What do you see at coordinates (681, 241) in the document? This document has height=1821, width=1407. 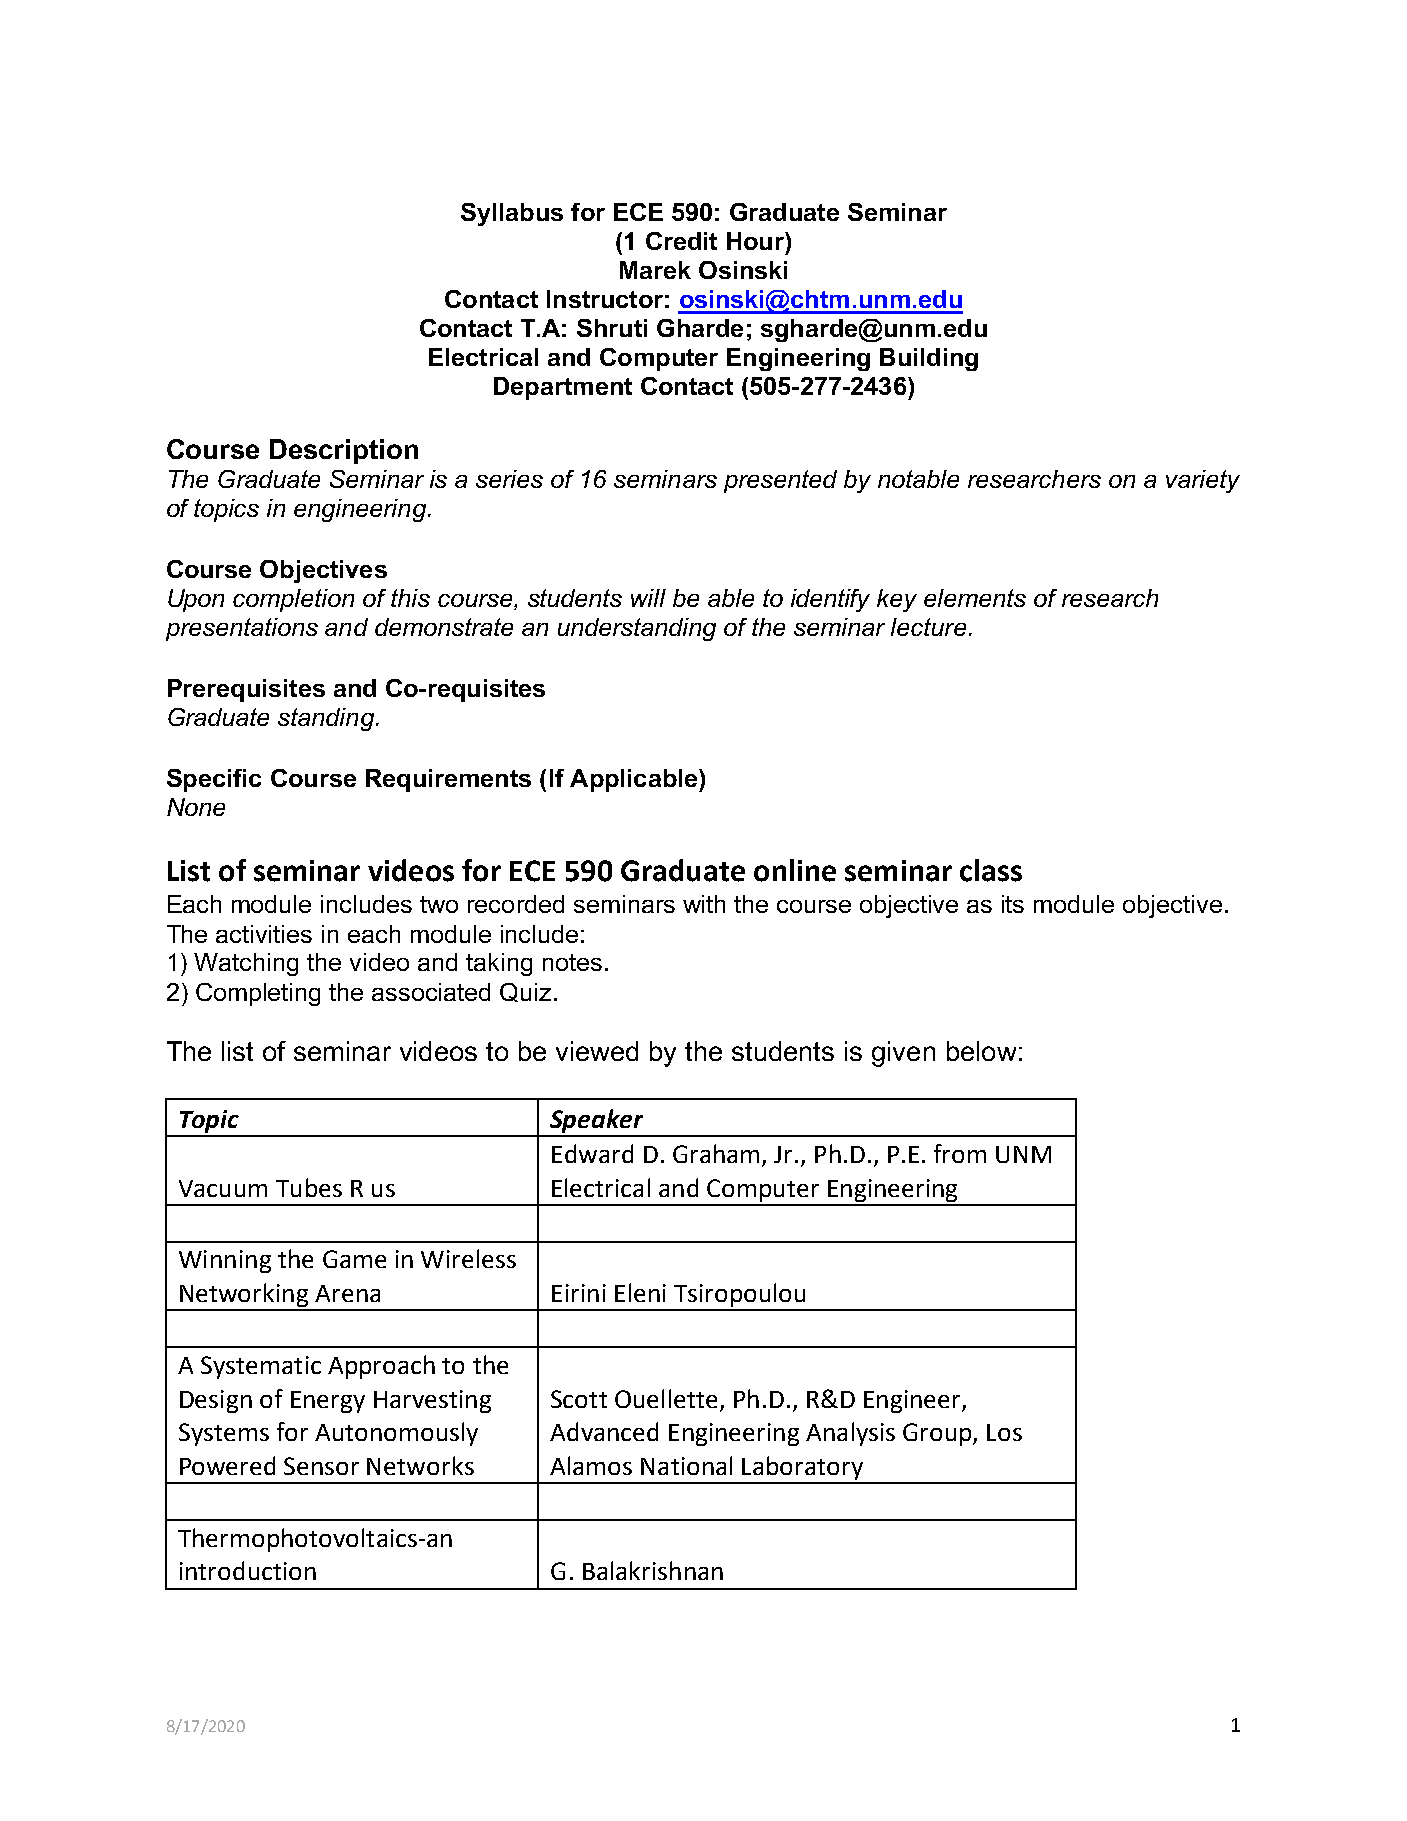 I see `Credit` at bounding box center [681, 241].
